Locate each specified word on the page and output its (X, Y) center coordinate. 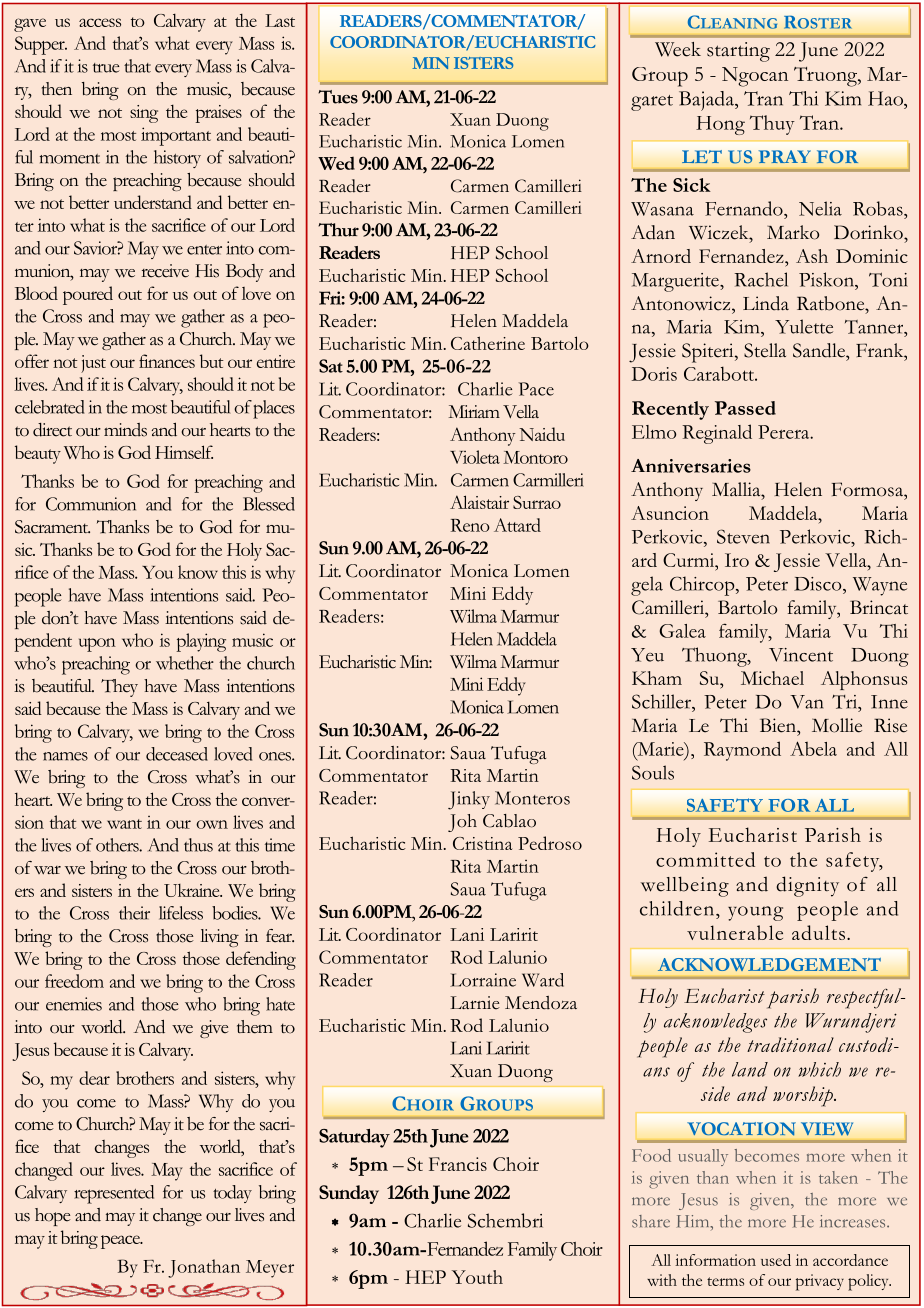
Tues (338, 97)
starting (738, 52)
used (776, 1260)
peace (121, 1242)
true (106, 68)
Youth (477, 1277)
